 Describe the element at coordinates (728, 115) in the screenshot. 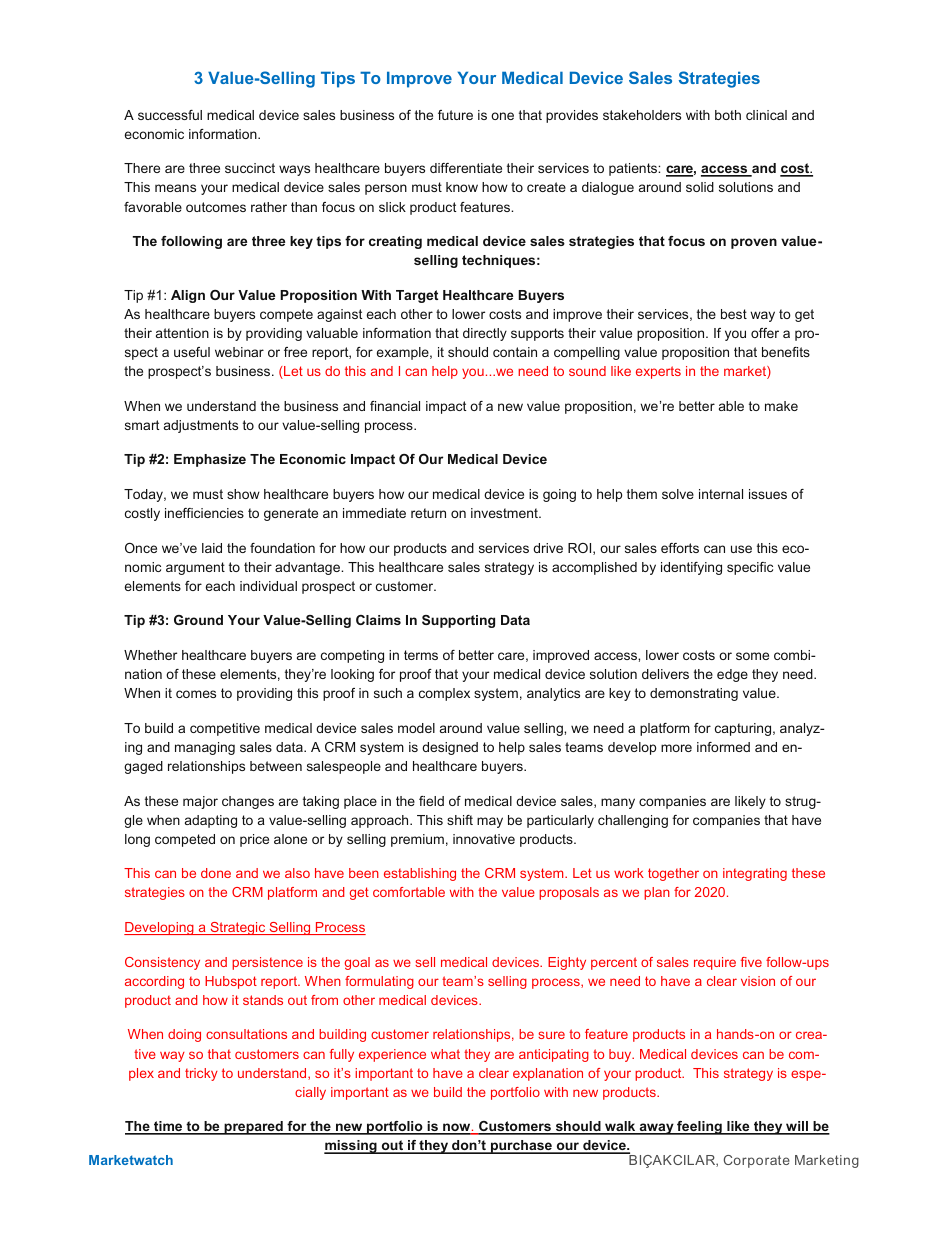

I see `both` at that location.
